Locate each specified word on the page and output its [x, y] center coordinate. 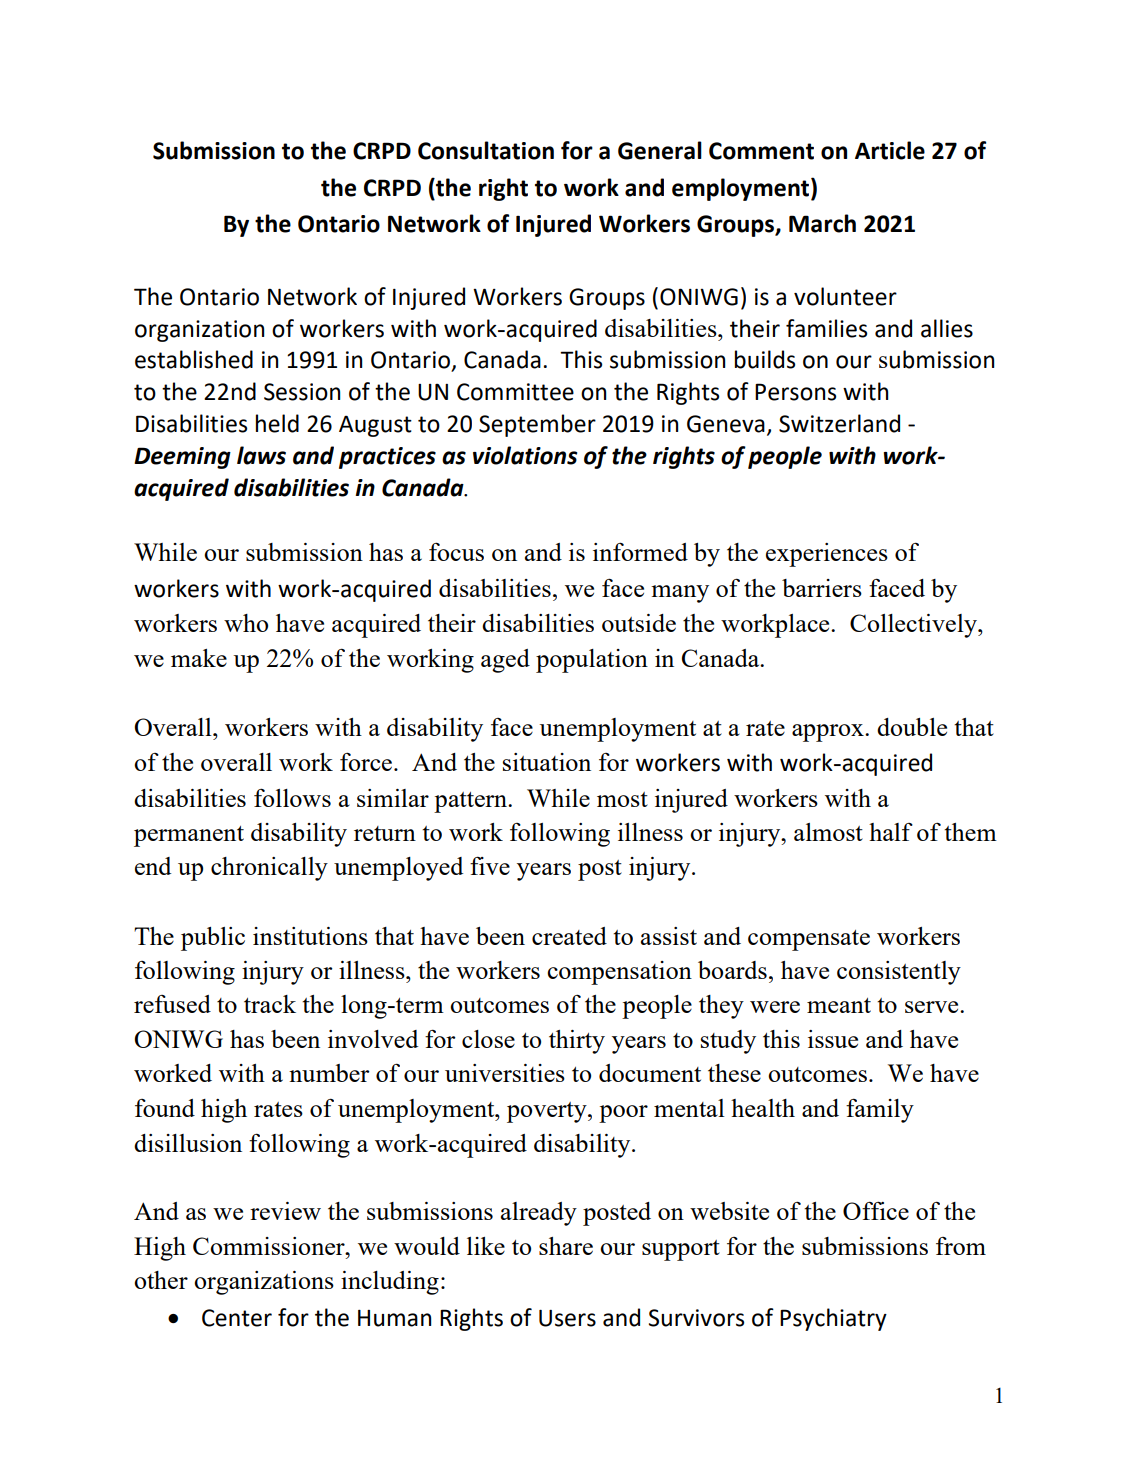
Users [567, 1318]
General [660, 150]
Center [237, 1318]
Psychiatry [833, 1319]
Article [890, 150]
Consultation [486, 150]
